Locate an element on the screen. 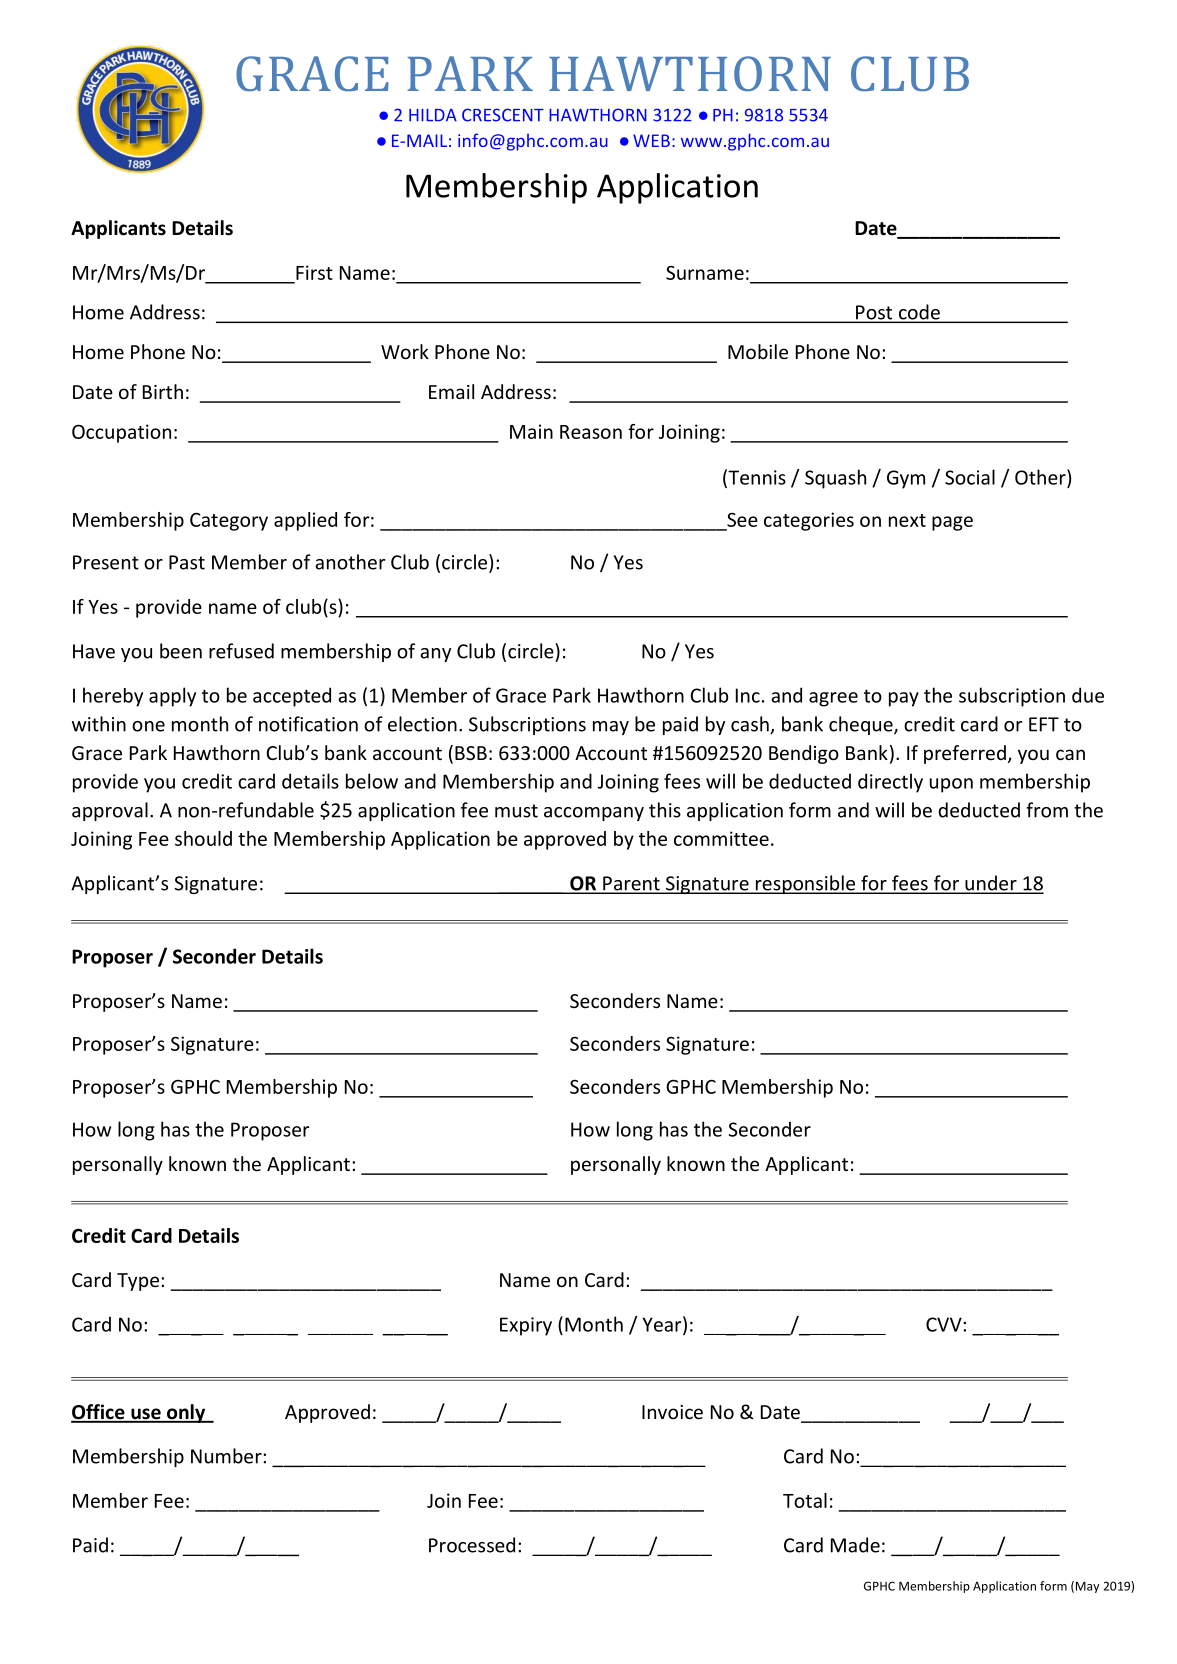 Image resolution: width=1177 pixels, height=1664 pixels. Inc is located at coordinates (748, 695).
